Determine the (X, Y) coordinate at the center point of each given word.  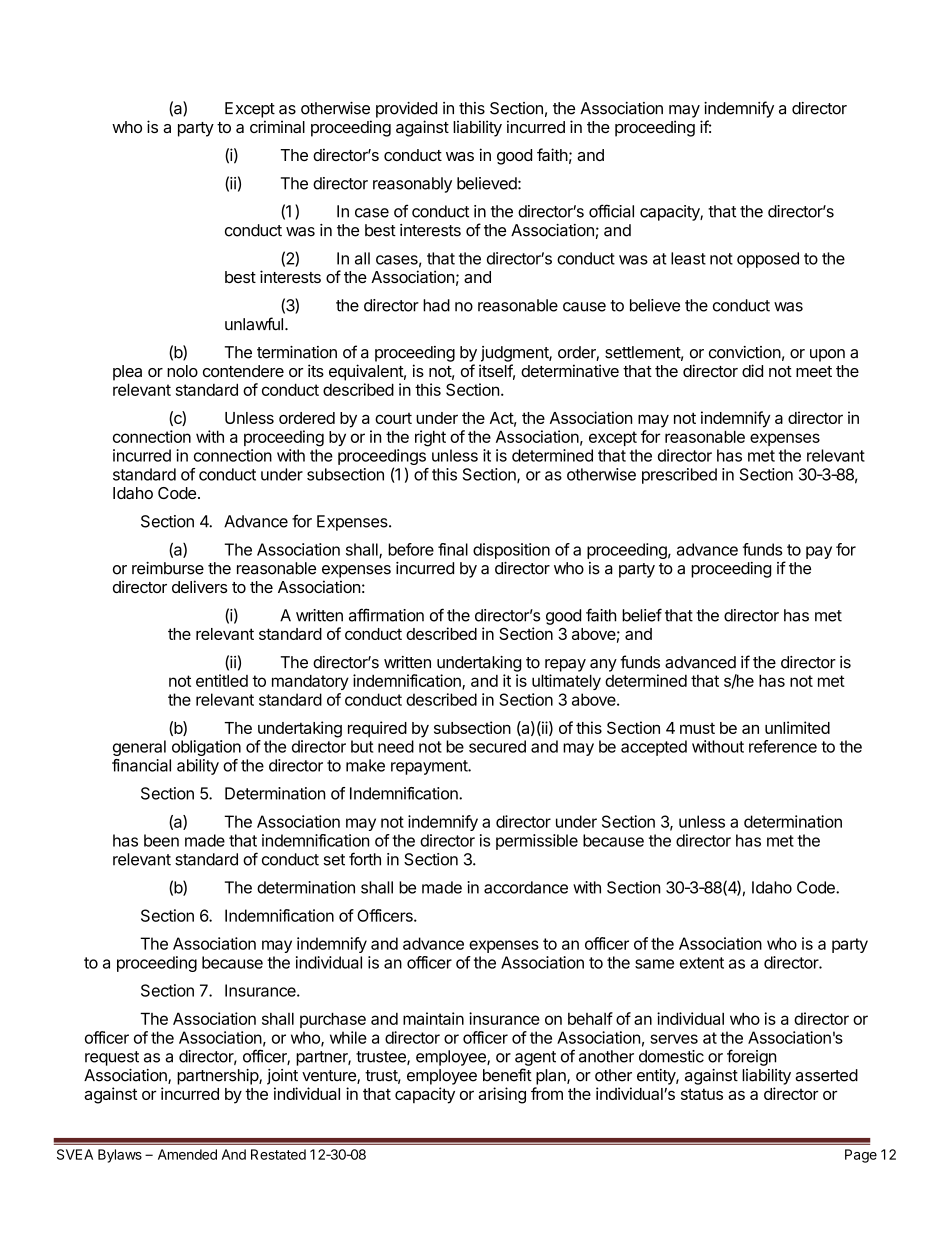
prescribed (679, 476)
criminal (277, 126)
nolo (182, 371)
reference (783, 746)
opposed (768, 260)
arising (502, 1095)
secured (497, 746)
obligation (206, 748)
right (430, 438)
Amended (187, 1154)
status (702, 1094)
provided (406, 110)
